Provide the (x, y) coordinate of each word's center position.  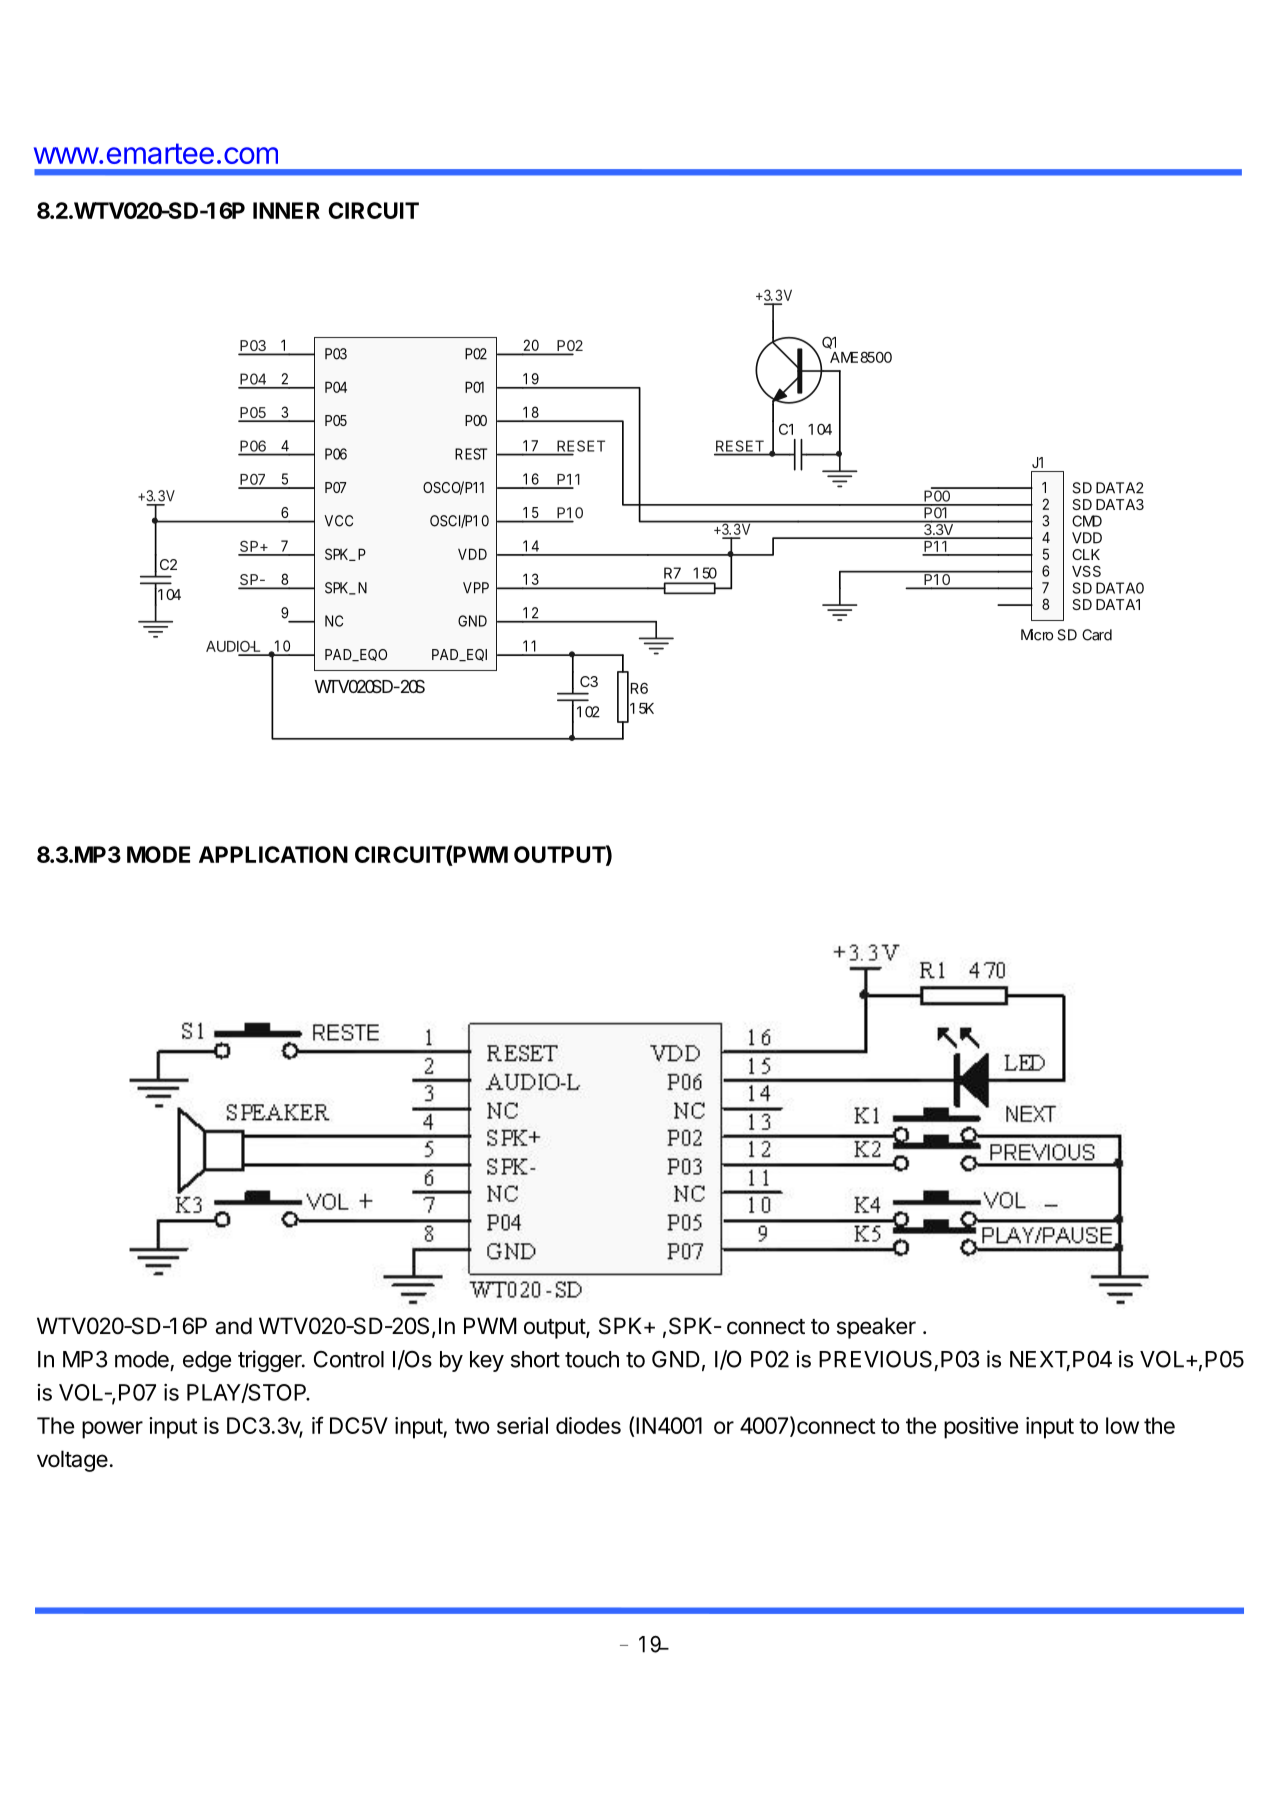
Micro (1037, 635)
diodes (588, 1425)
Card (1097, 635)
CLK (1086, 554)
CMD (1087, 521)
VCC (338, 521)
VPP (476, 588)
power (112, 1430)
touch (592, 1359)
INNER (286, 210)
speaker (876, 1328)
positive (981, 1428)
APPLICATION (273, 854)
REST (471, 454)
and (233, 1326)
